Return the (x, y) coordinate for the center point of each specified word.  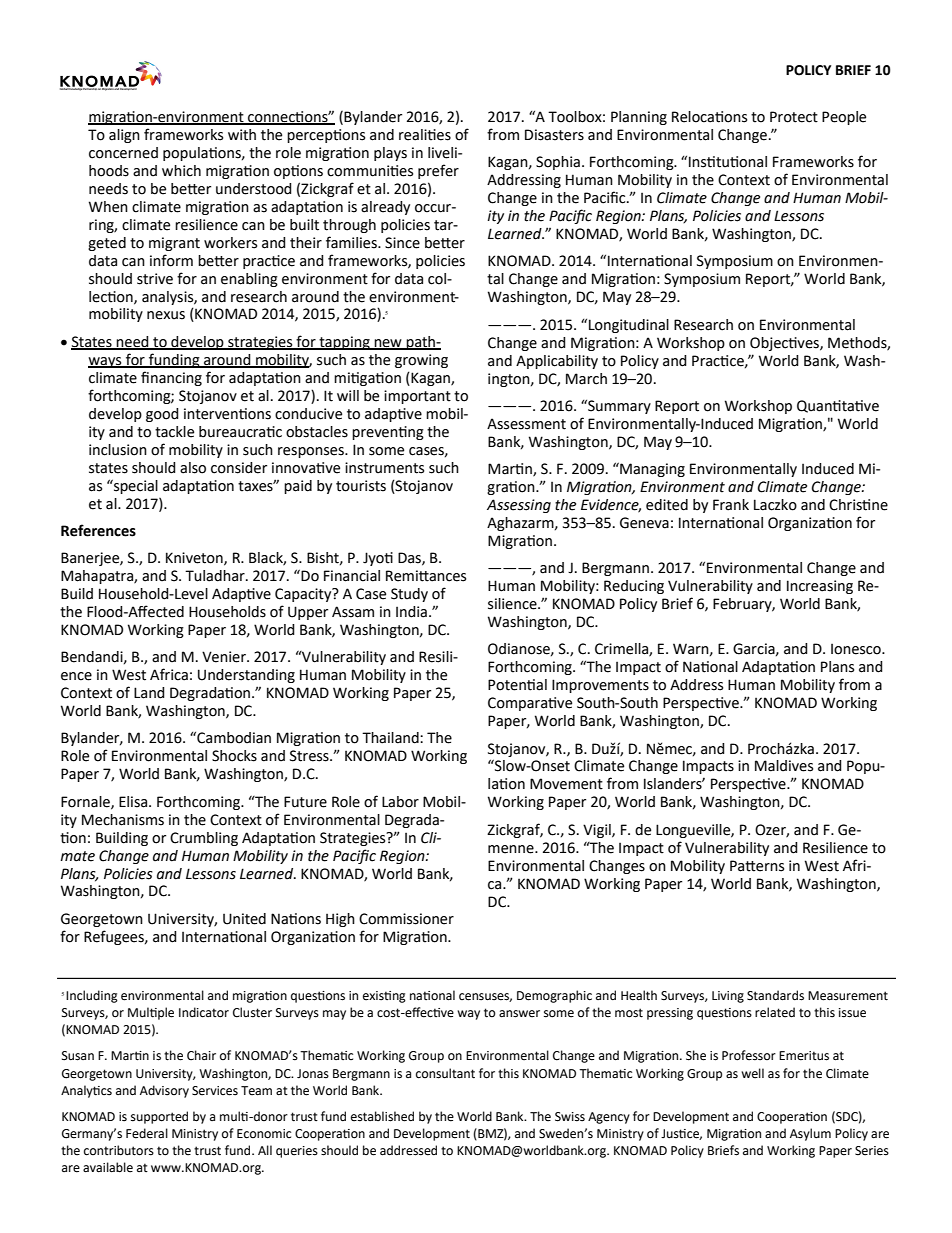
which (181, 171)
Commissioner (406, 919)
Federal (147, 1133)
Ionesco (857, 649)
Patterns (757, 866)
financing (171, 378)
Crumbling (204, 839)
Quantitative (838, 406)
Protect (794, 117)
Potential (517, 685)
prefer (438, 171)
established (382, 1116)
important (417, 397)
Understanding (246, 676)
